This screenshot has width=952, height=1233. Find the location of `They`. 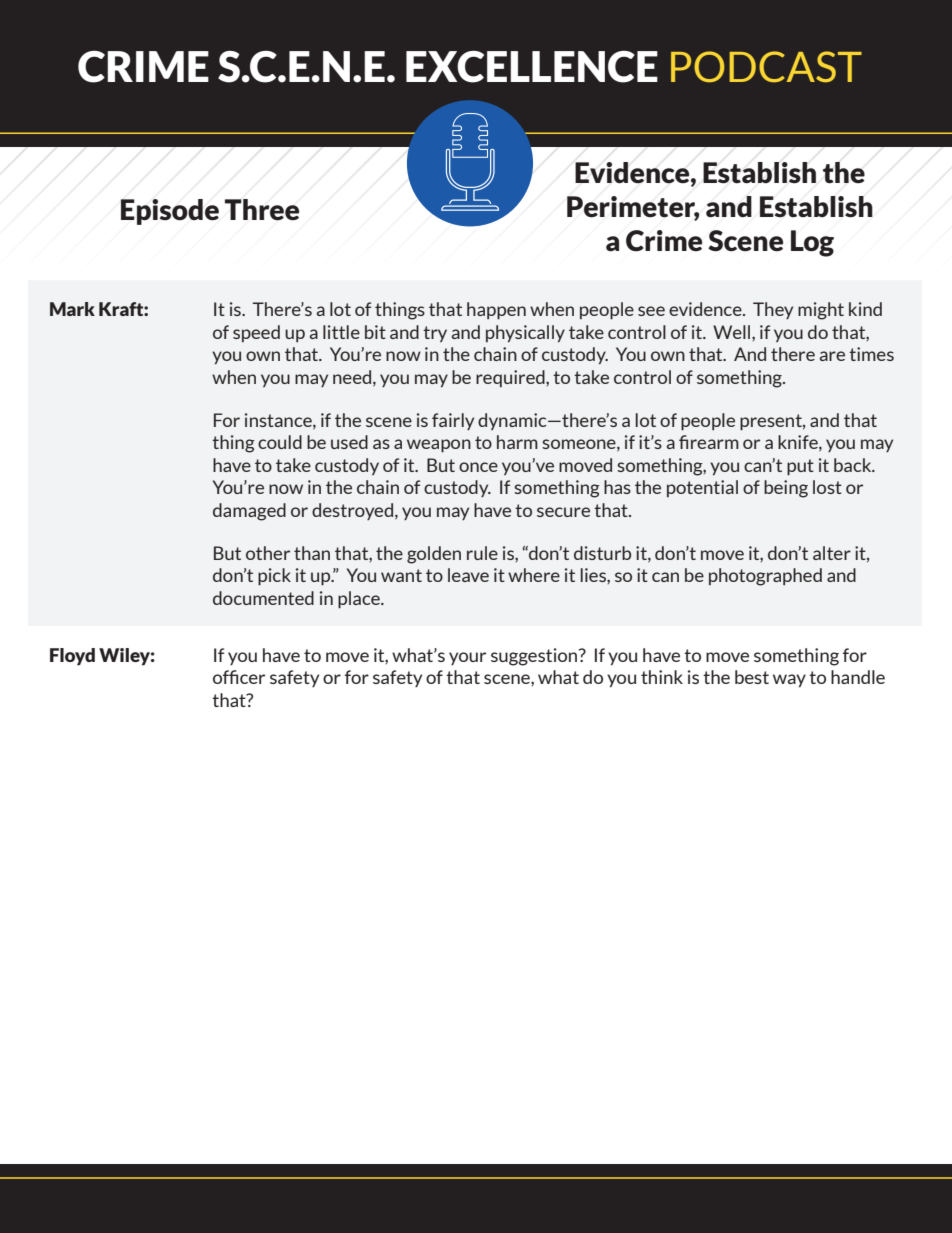

They is located at coordinates (773, 310).
